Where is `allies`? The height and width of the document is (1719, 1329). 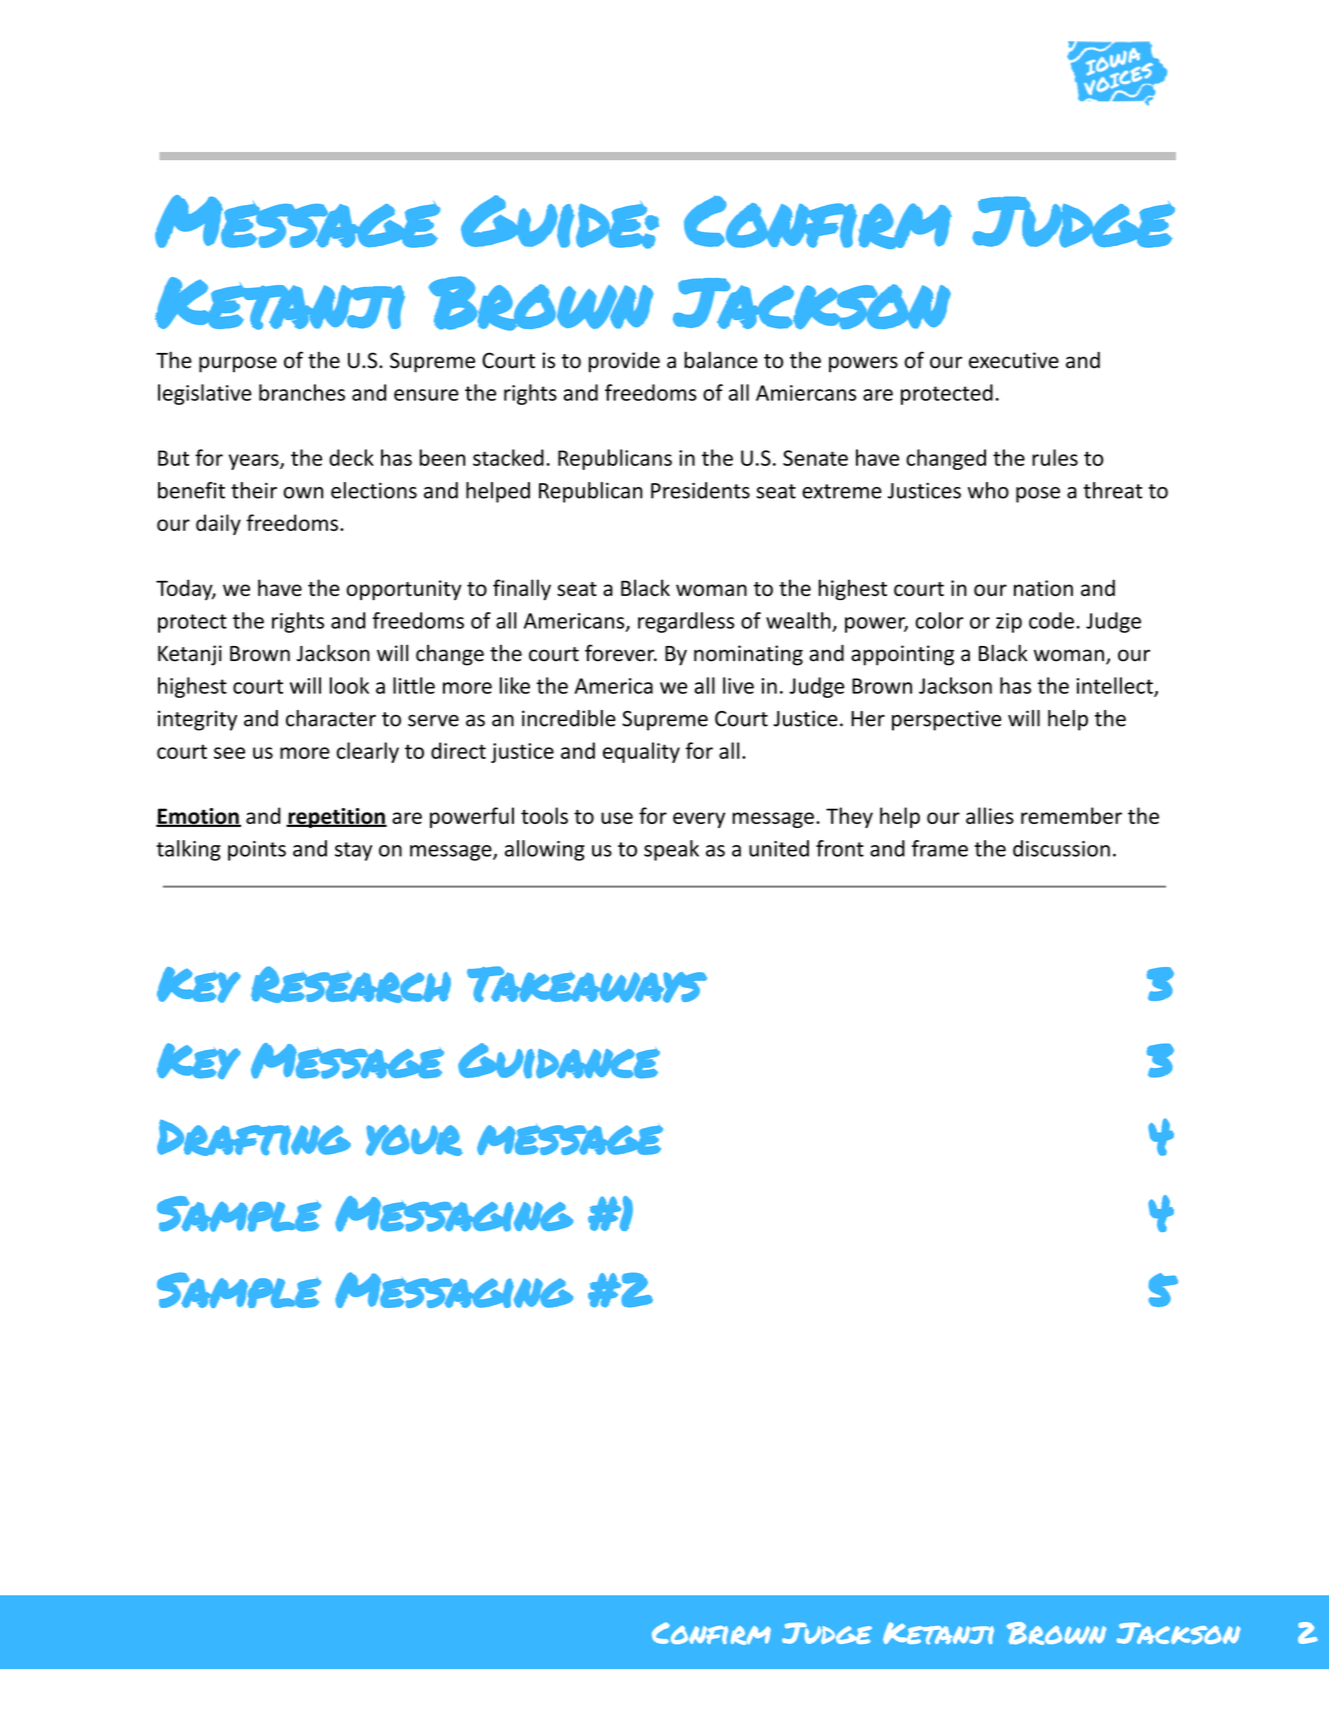 allies is located at coordinates (990, 815).
